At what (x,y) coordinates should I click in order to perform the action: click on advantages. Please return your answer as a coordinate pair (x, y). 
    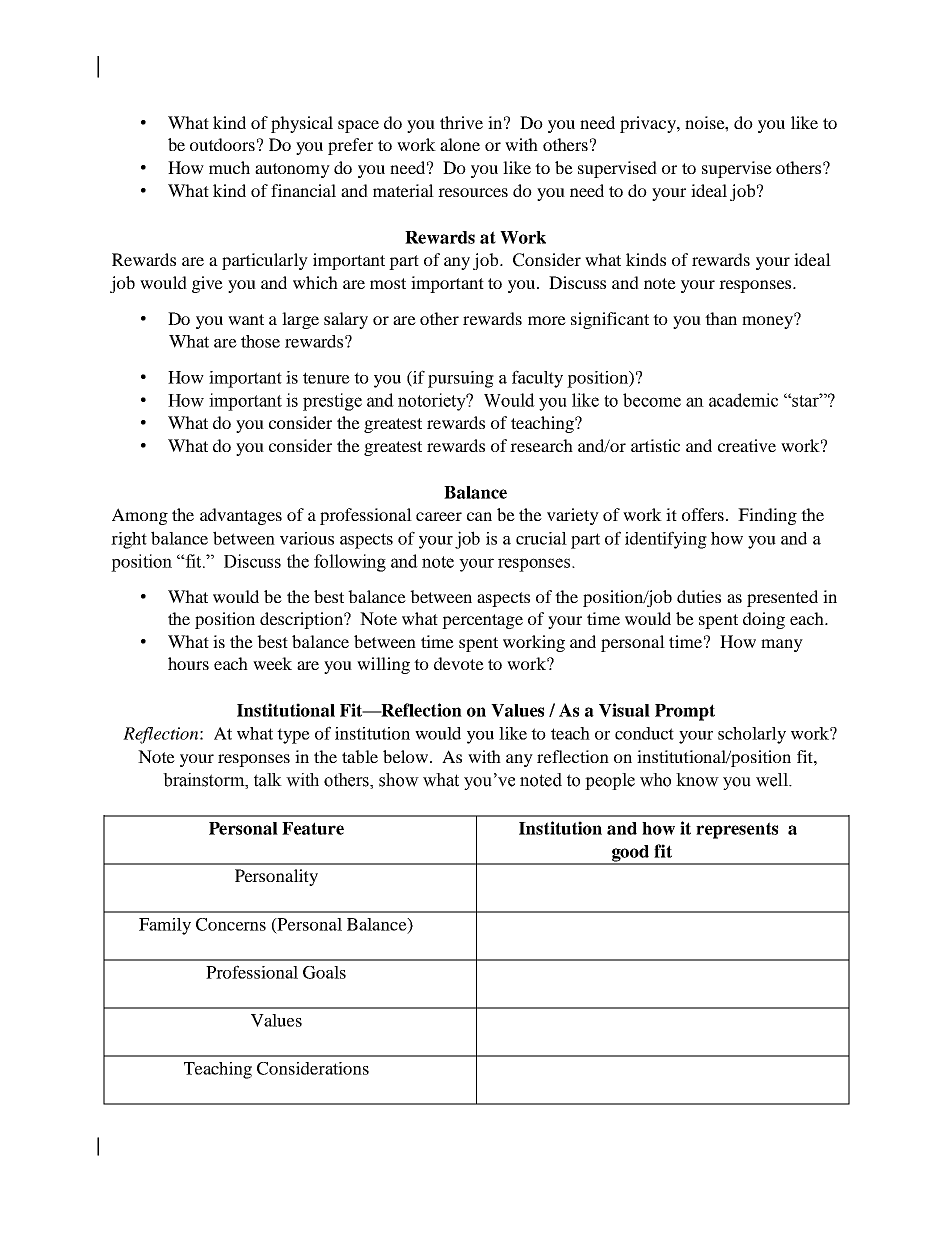
    Looking at the image, I should click on (241, 516).
